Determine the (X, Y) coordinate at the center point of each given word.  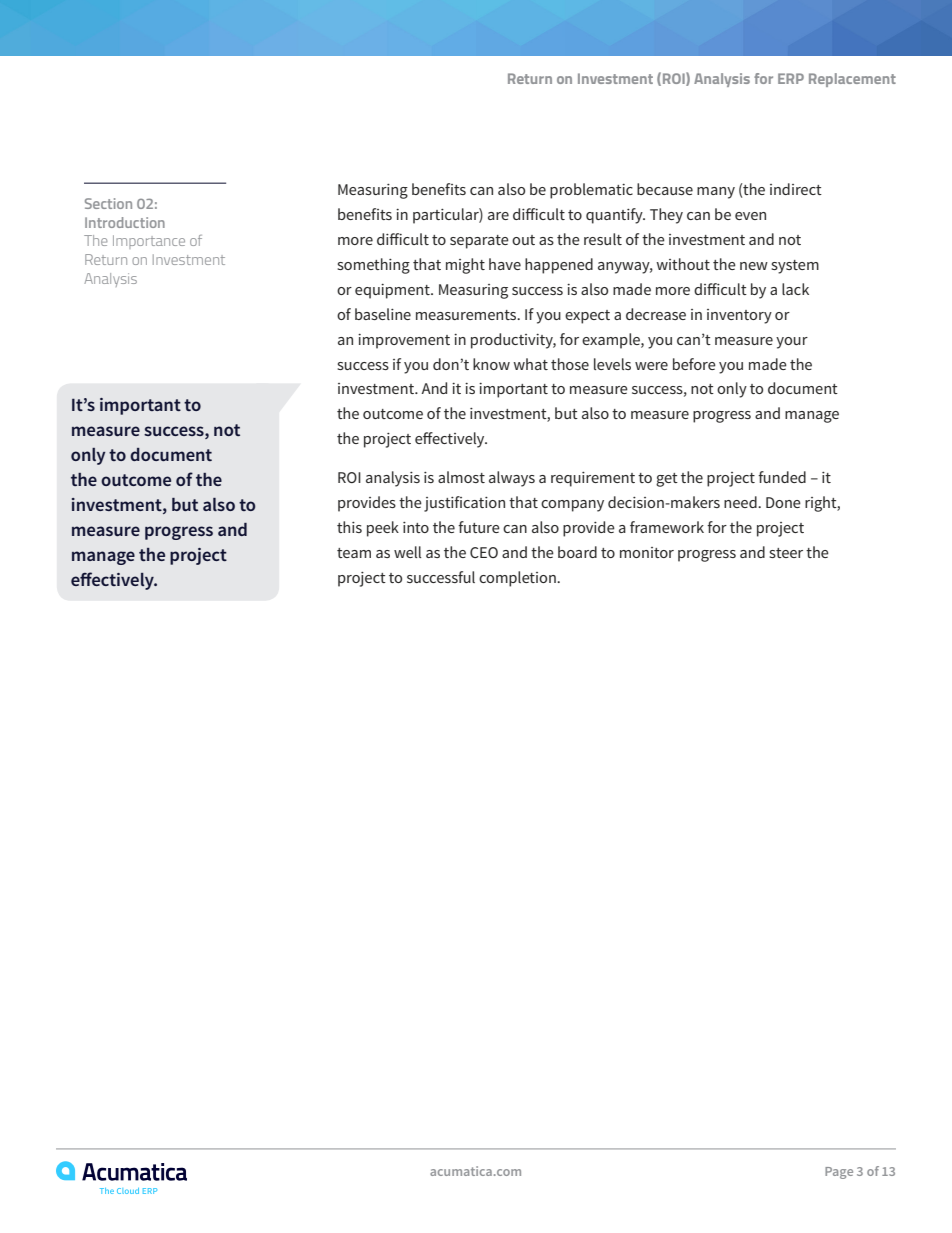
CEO (484, 552)
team (354, 553)
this (349, 527)
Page (839, 1173)
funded (782, 477)
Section (108, 203)
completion (518, 579)
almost (461, 477)
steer (786, 553)
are (498, 216)
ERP (791, 78)
